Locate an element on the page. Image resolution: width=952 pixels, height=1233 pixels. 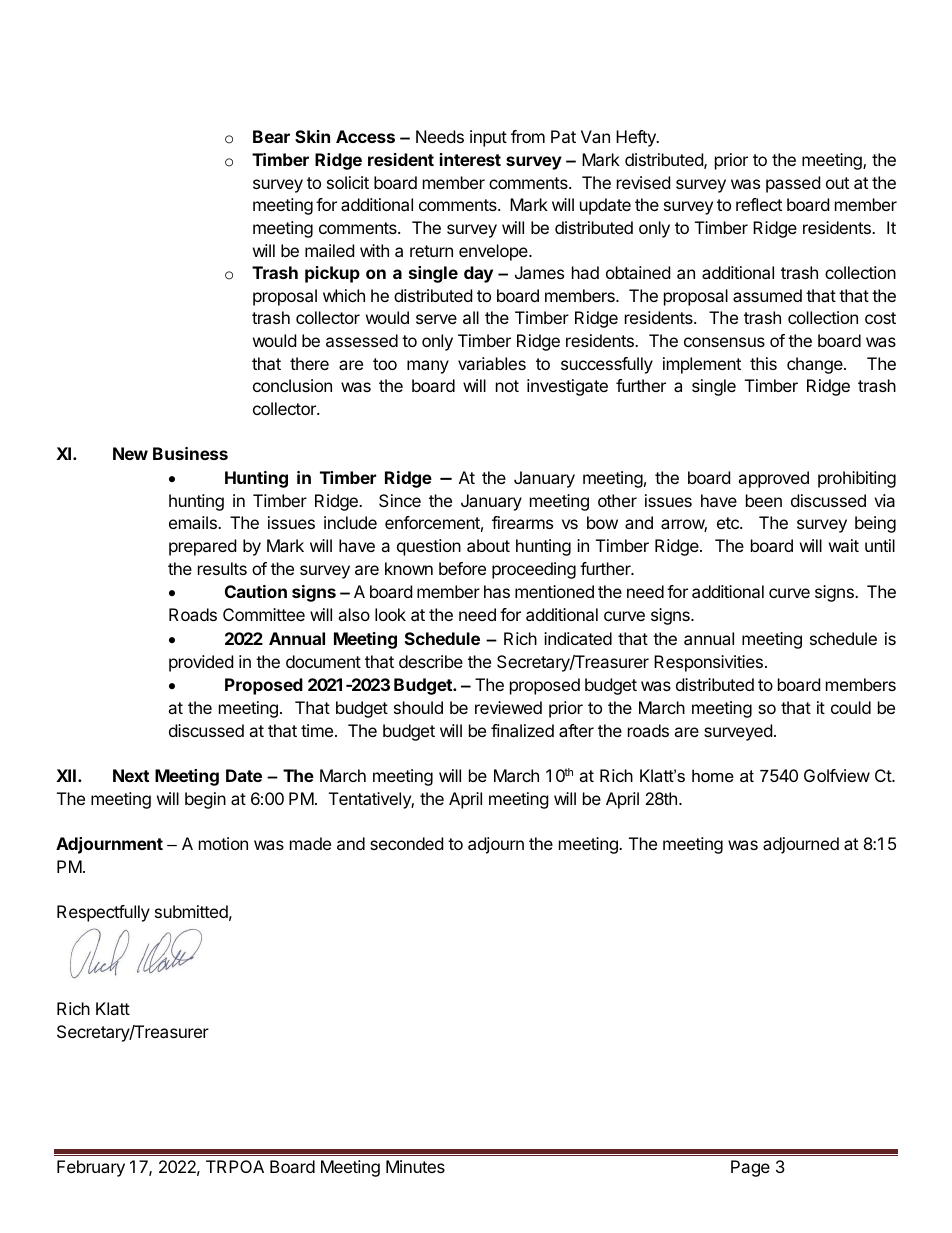
Business is located at coordinates (190, 453).
